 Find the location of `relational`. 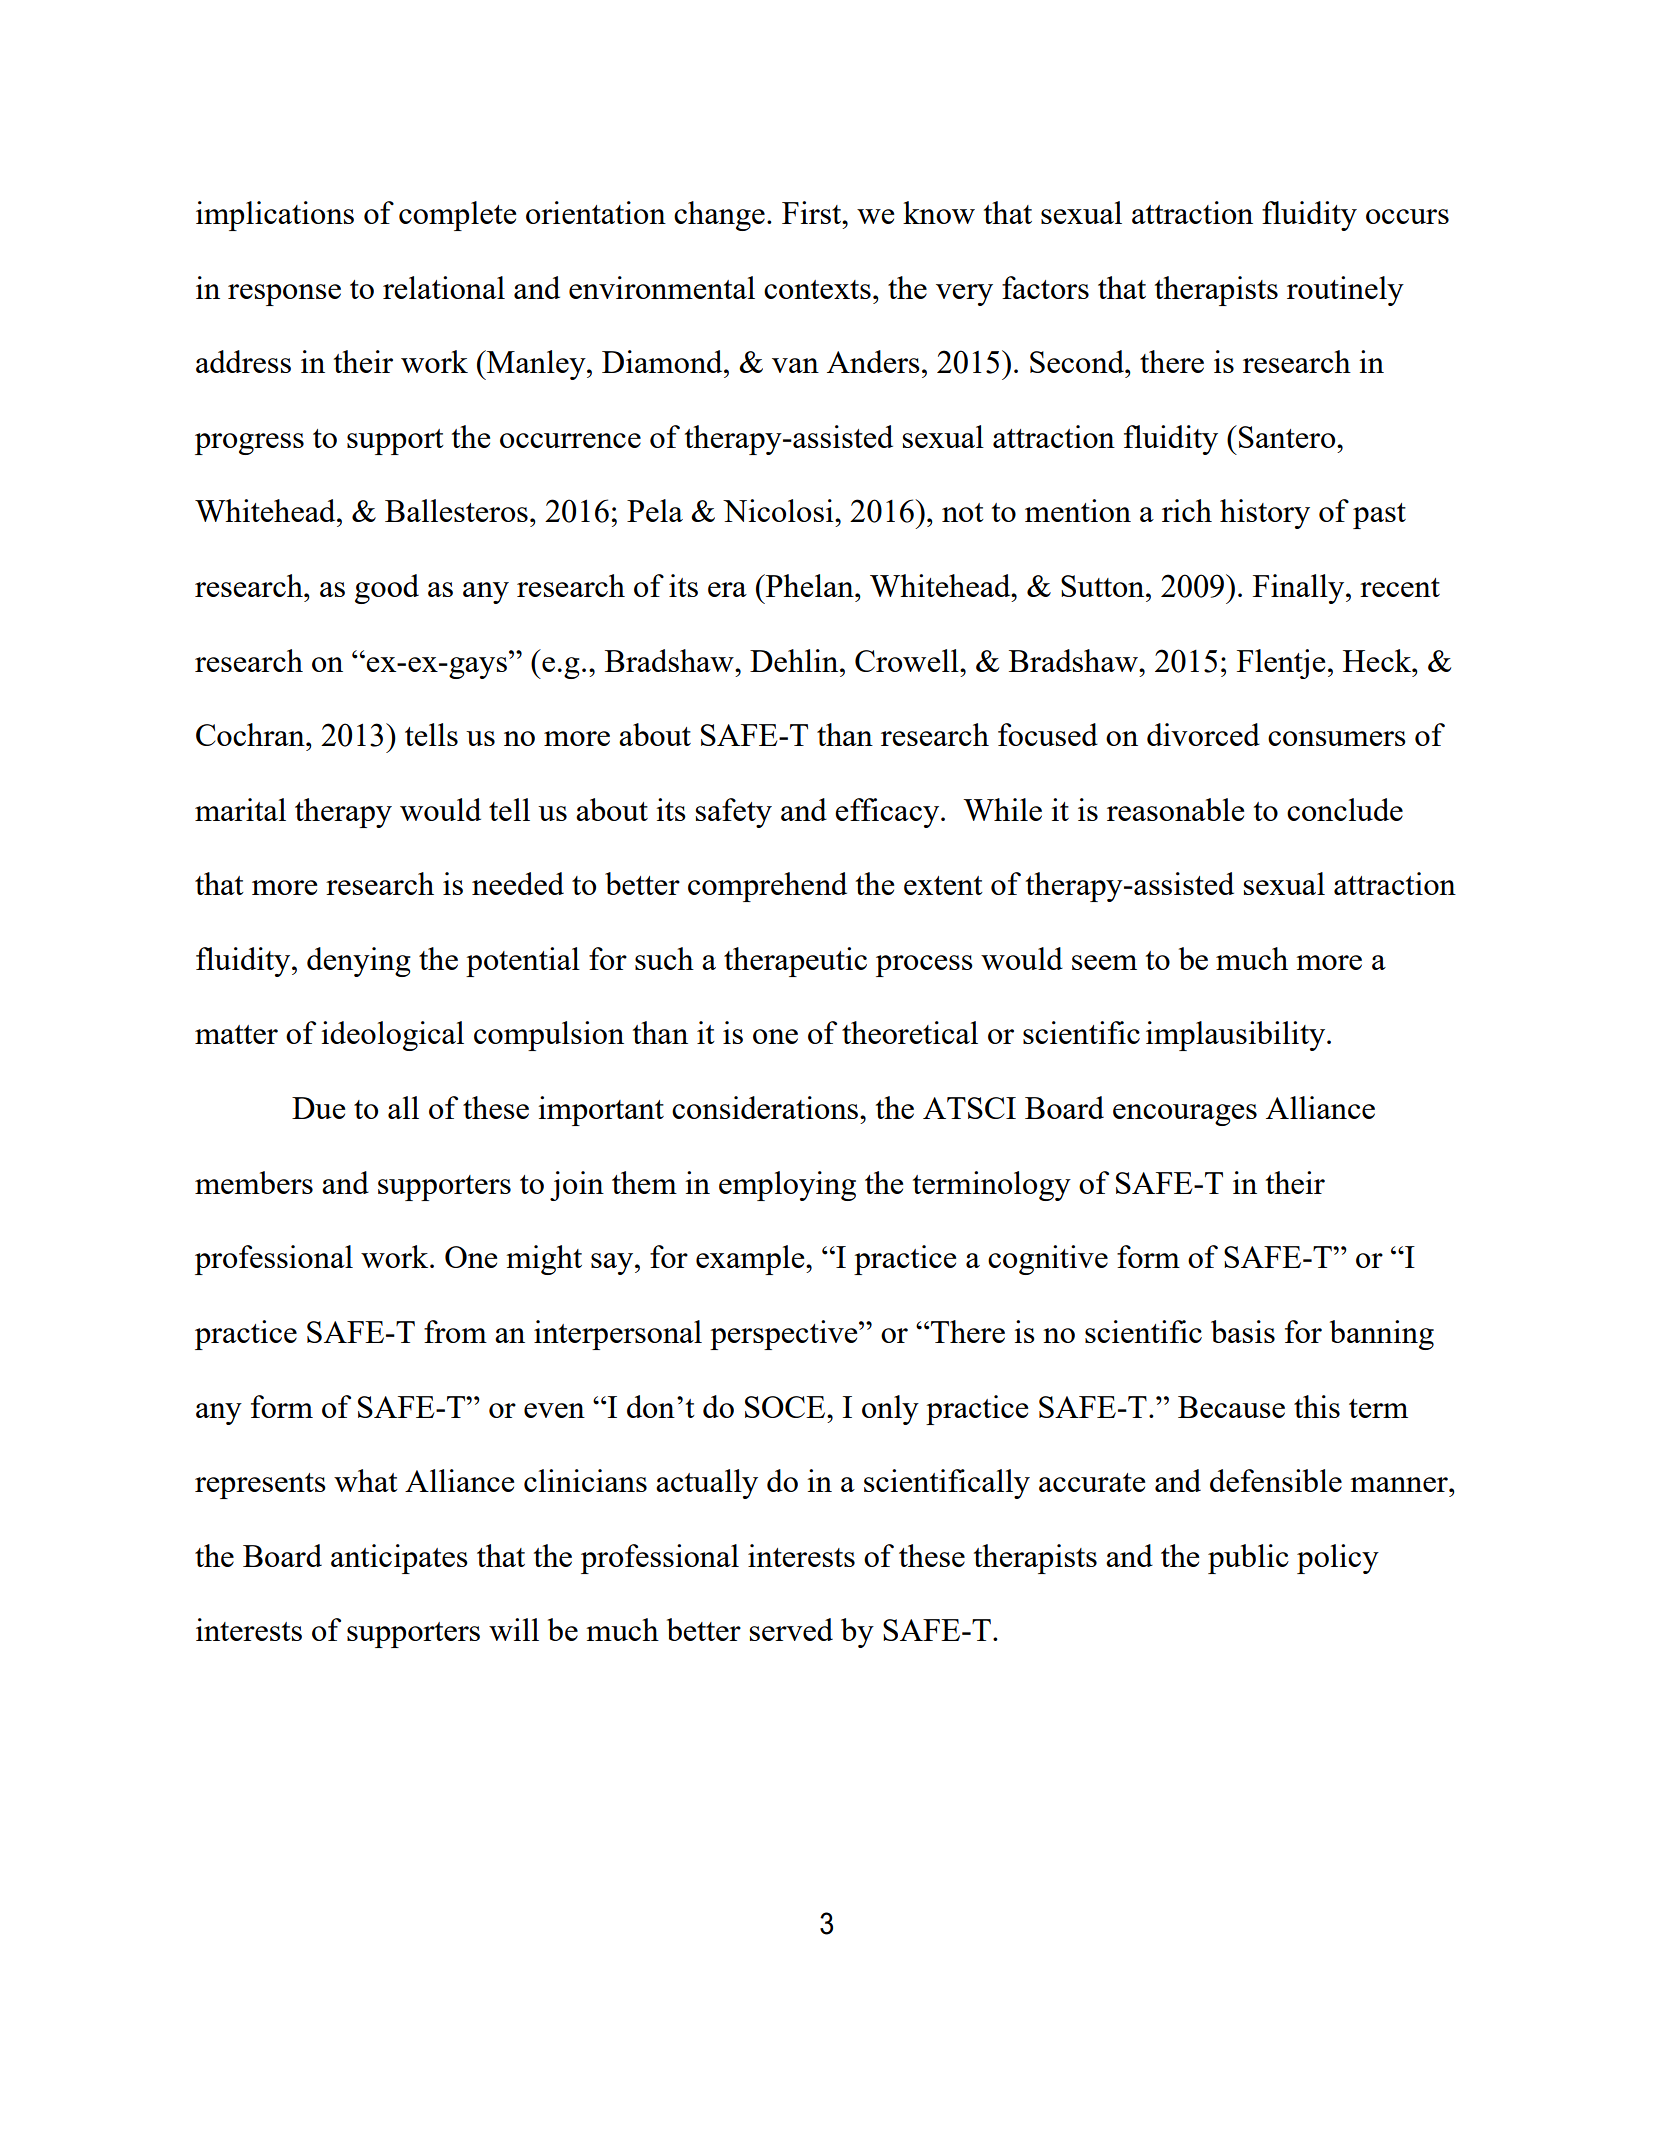

relational is located at coordinates (444, 287).
